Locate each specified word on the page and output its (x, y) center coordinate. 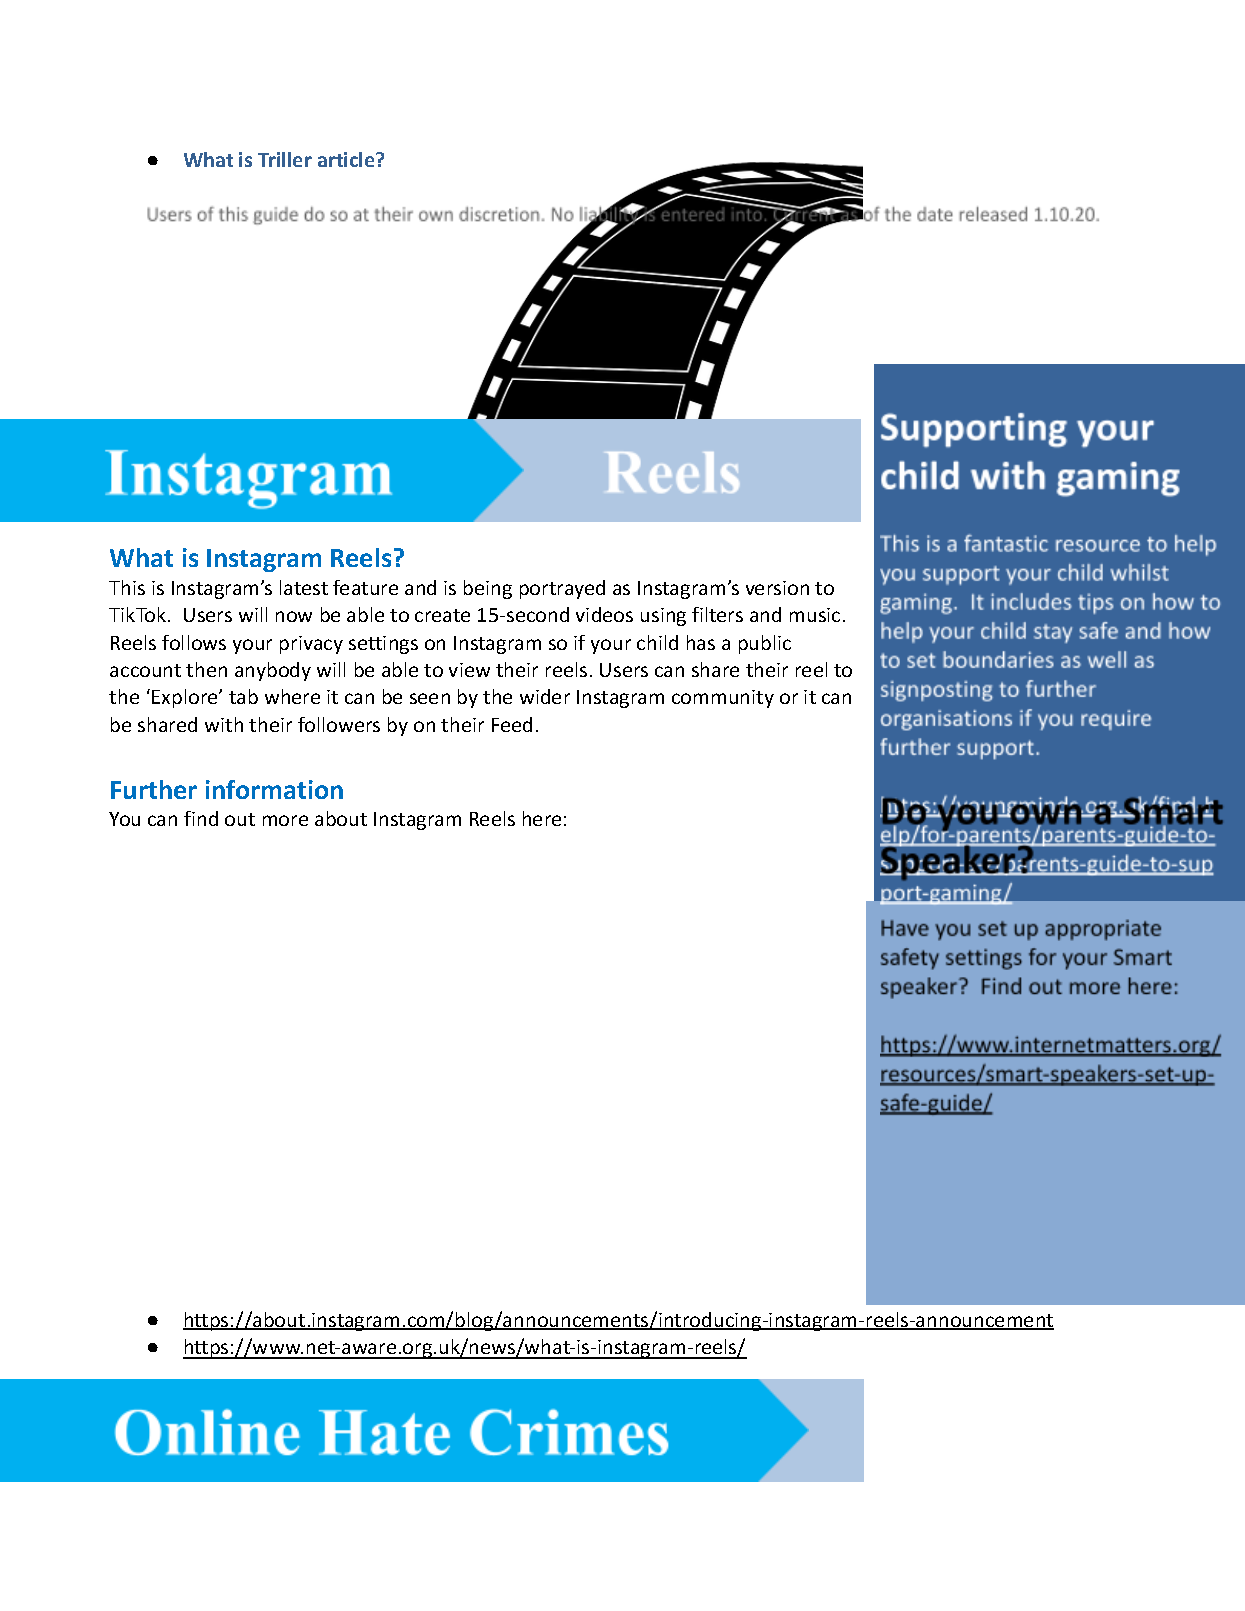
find (201, 818)
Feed (512, 724)
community (723, 699)
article (347, 159)
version (777, 588)
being (488, 589)
